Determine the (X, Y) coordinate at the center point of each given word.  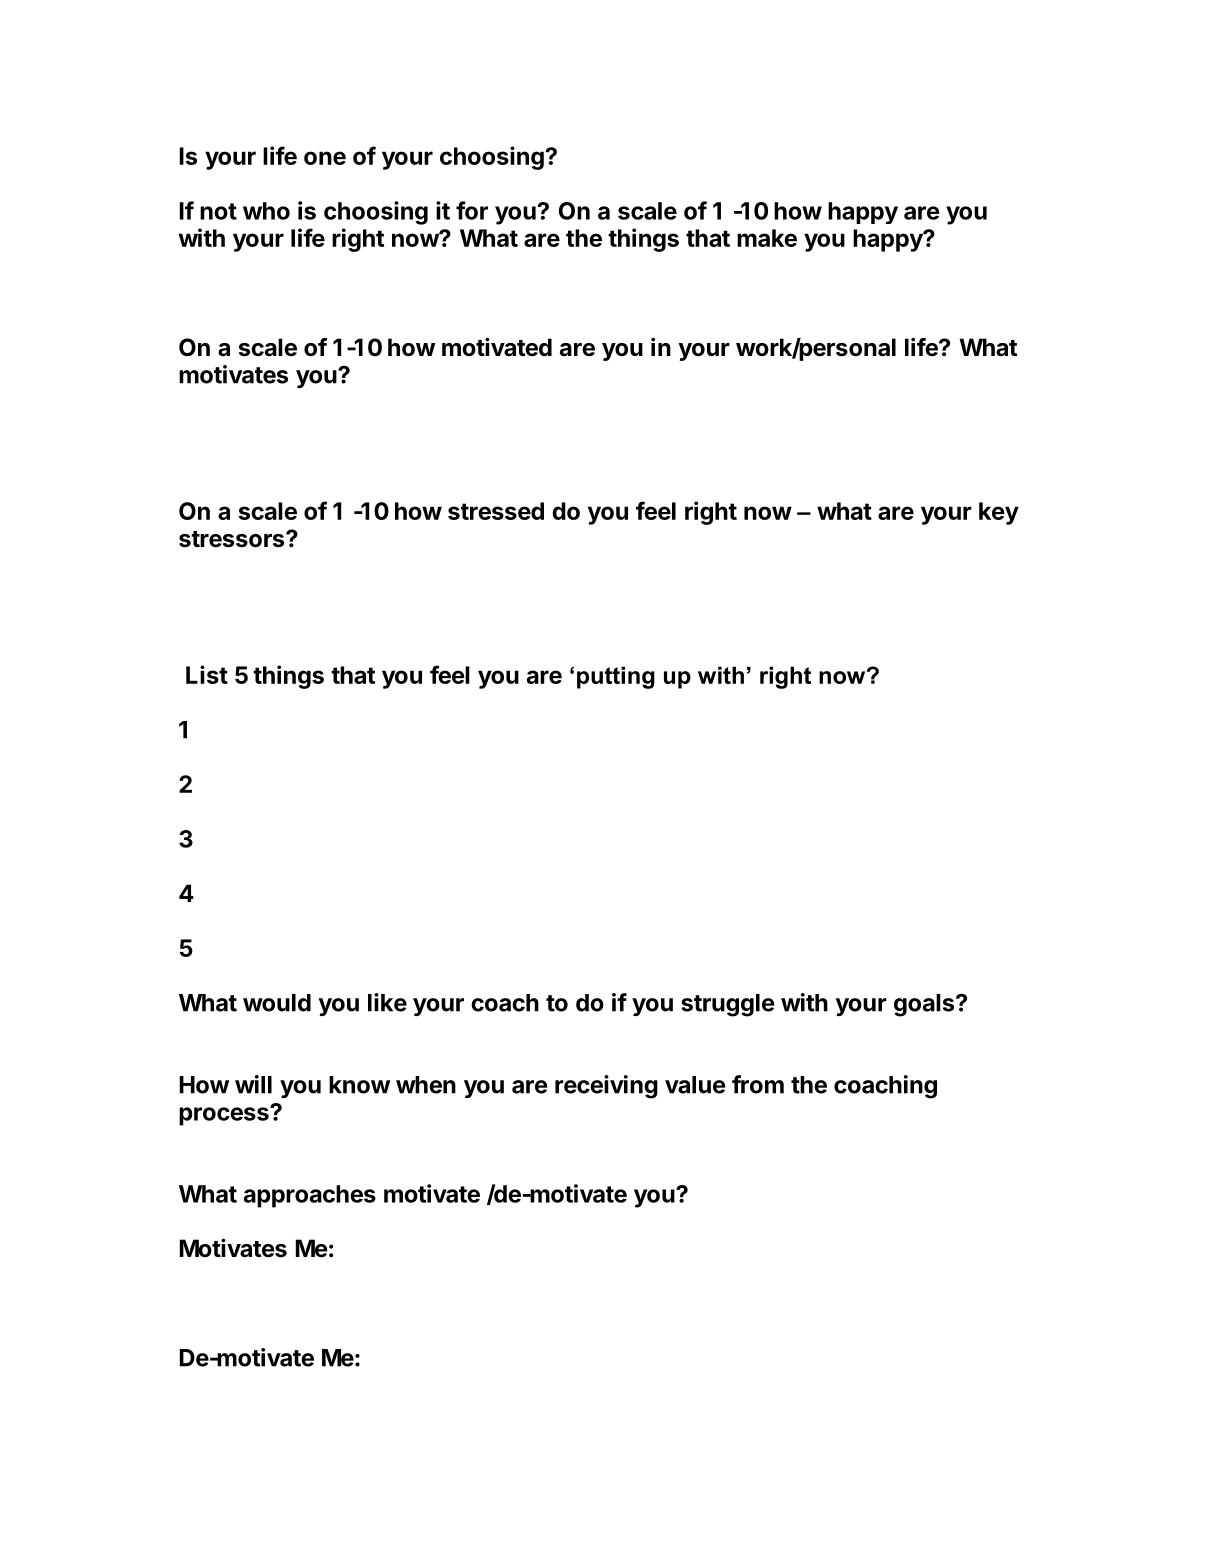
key (999, 513)
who (266, 211)
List (207, 674)
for (472, 210)
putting (616, 677)
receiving (606, 1087)
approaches (310, 1196)
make (767, 238)
